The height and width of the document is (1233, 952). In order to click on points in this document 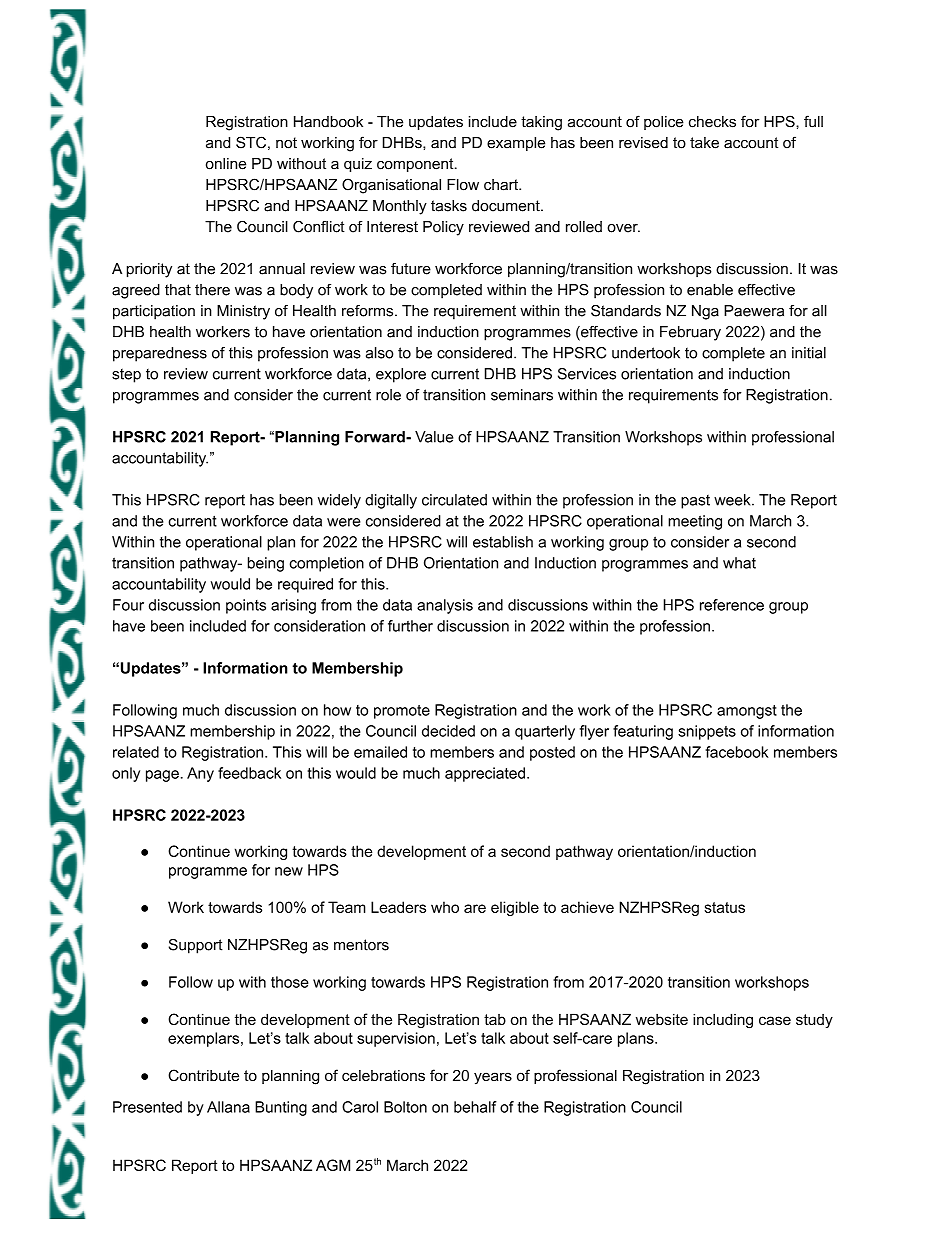, I will do `click(246, 606)`.
